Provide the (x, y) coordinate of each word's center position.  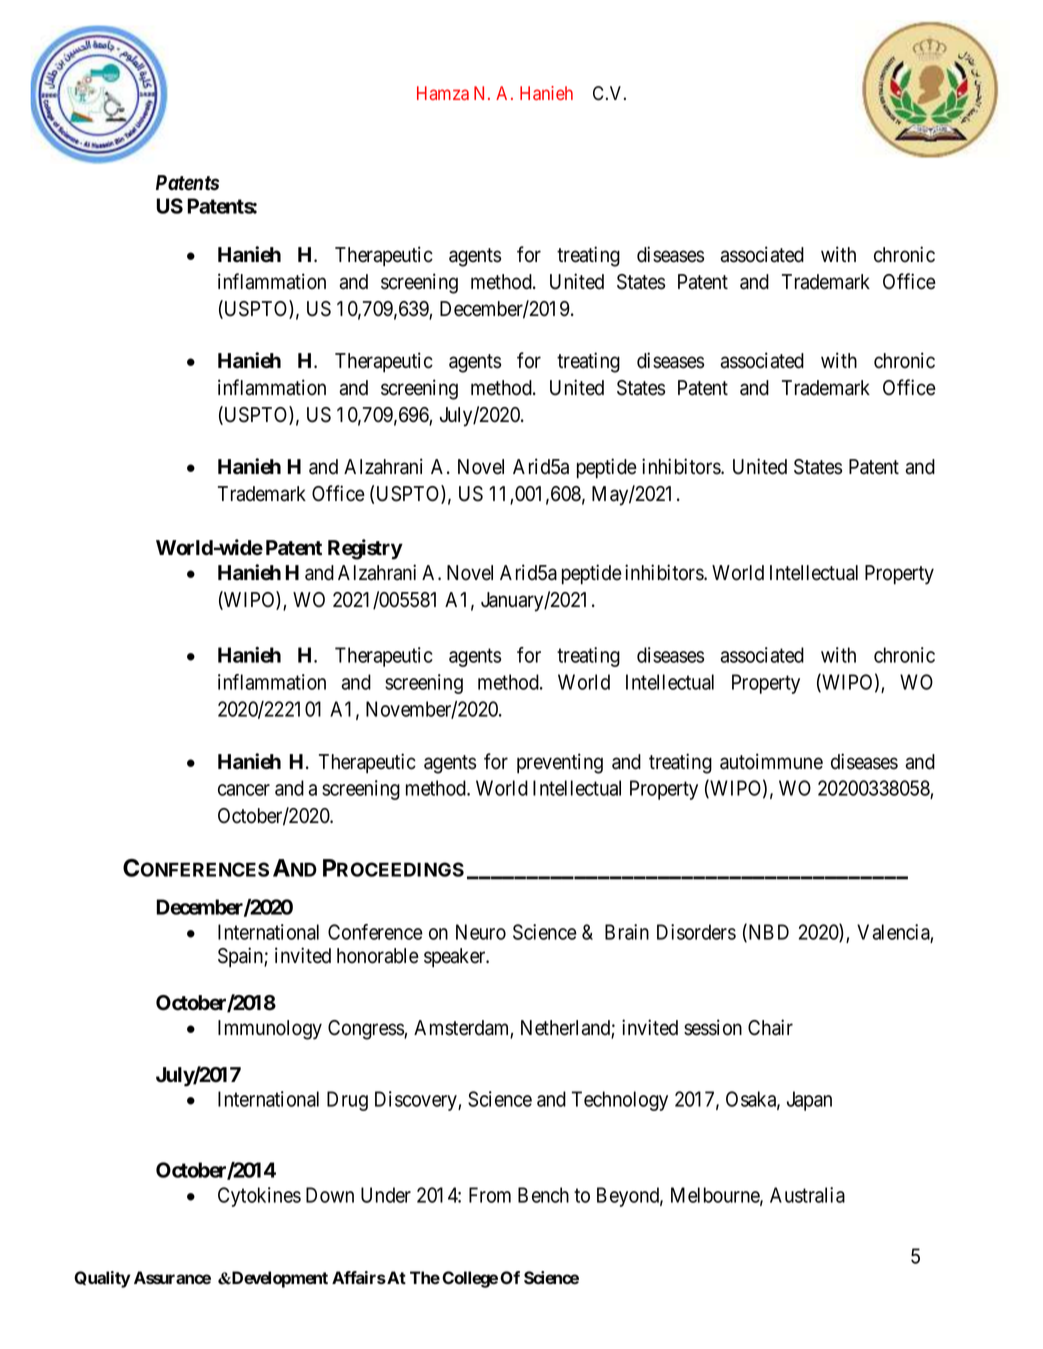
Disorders (696, 932)
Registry (365, 549)
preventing (560, 763)
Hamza (443, 93)
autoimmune (771, 761)
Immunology (270, 1030)
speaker (456, 958)
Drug (347, 1101)
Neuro (481, 932)
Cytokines (259, 1197)
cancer (244, 790)
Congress (366, 1030)
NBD (767, 933)
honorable (378, 956)
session (713, 1027)
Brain (627, 932)
